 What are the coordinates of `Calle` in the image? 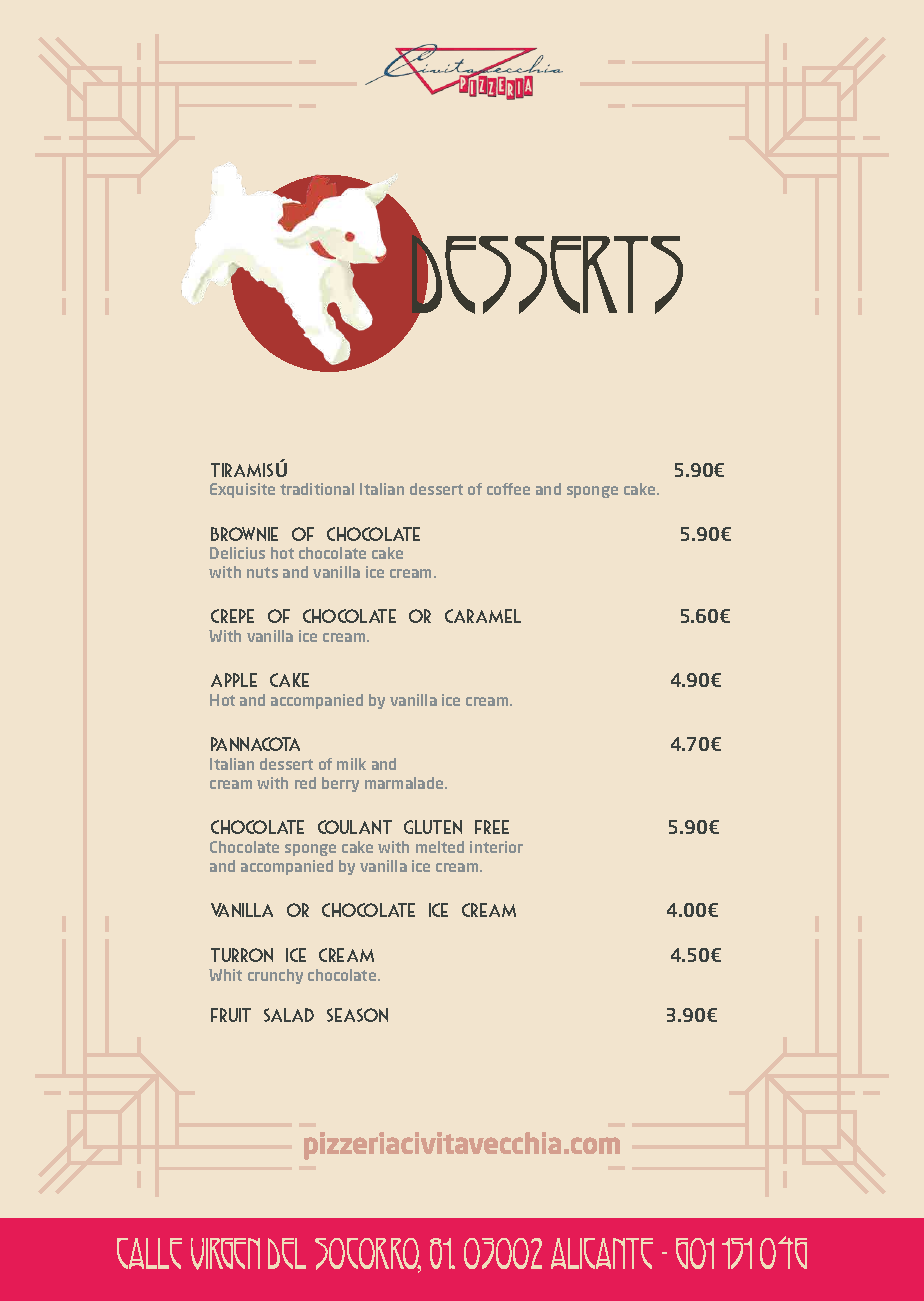 It's located at (149, 1253).
